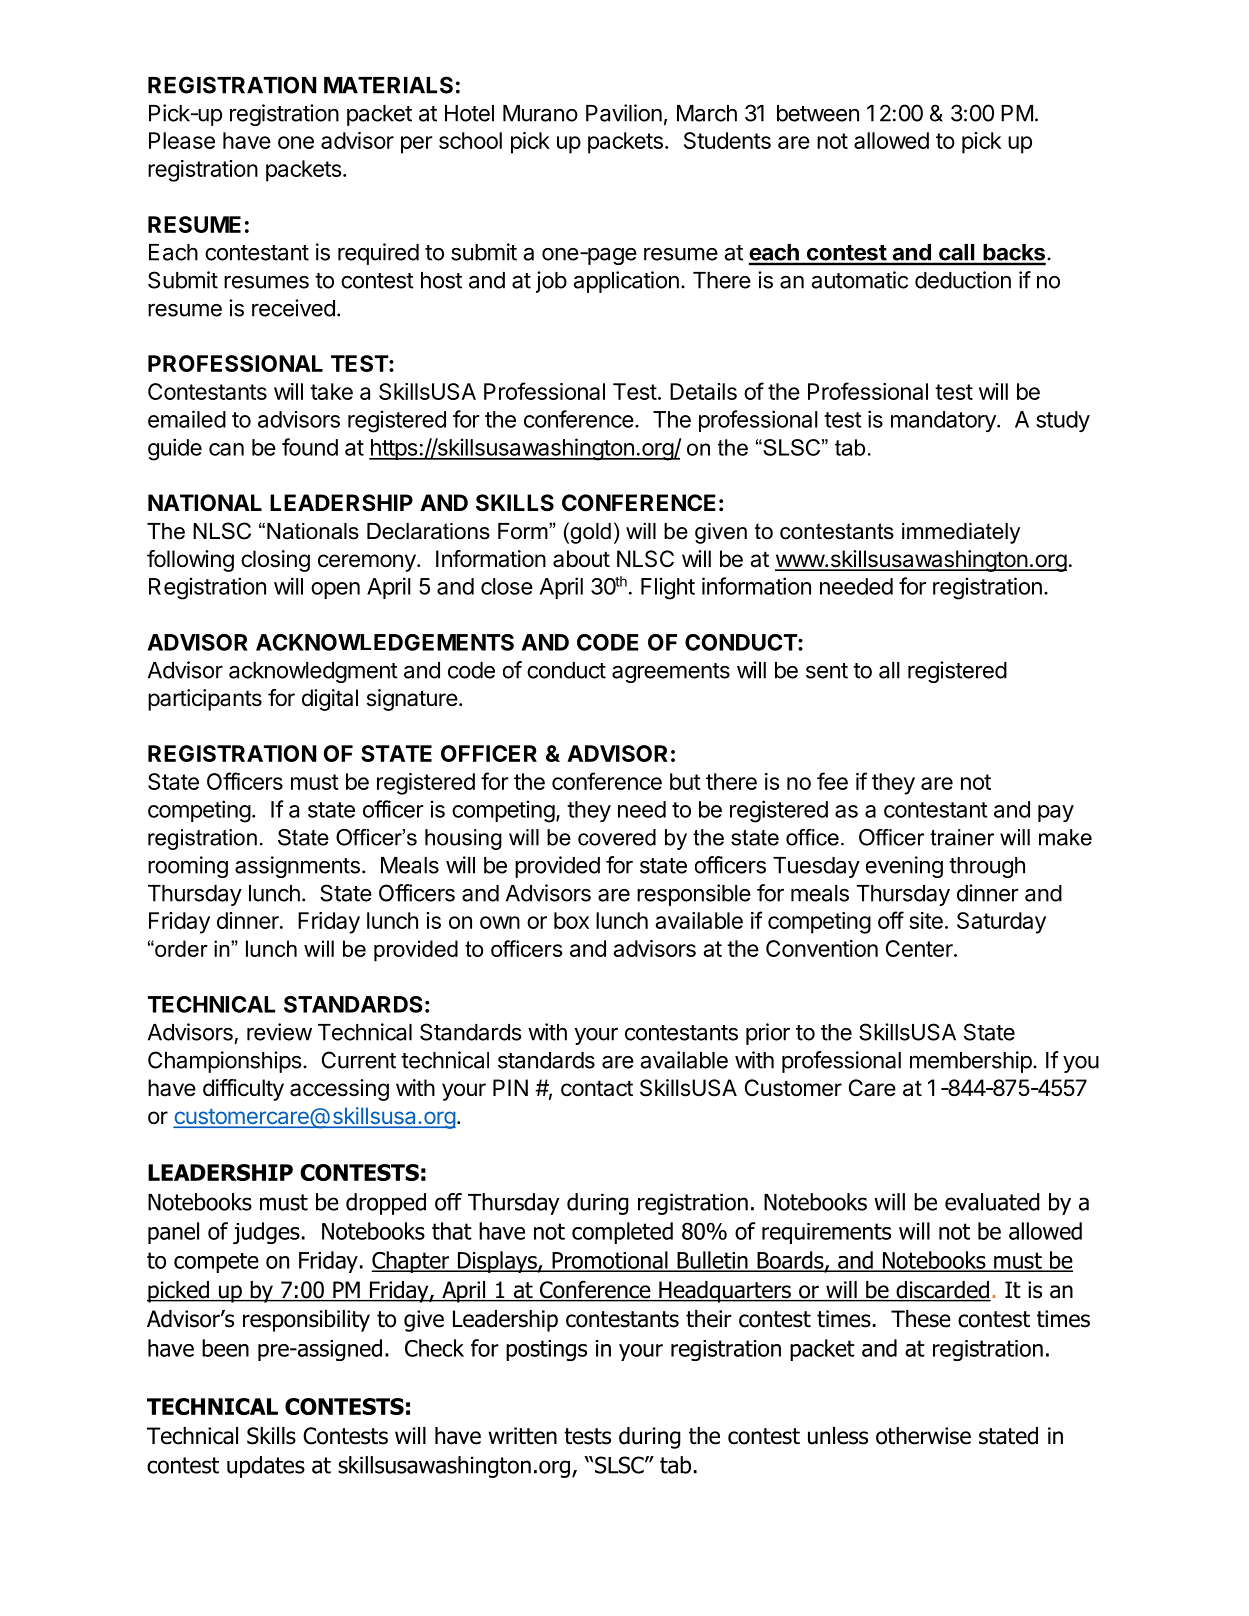  Describe the element at coordinates (962, 837) in the screenshot. I see `trainer` at that location.
